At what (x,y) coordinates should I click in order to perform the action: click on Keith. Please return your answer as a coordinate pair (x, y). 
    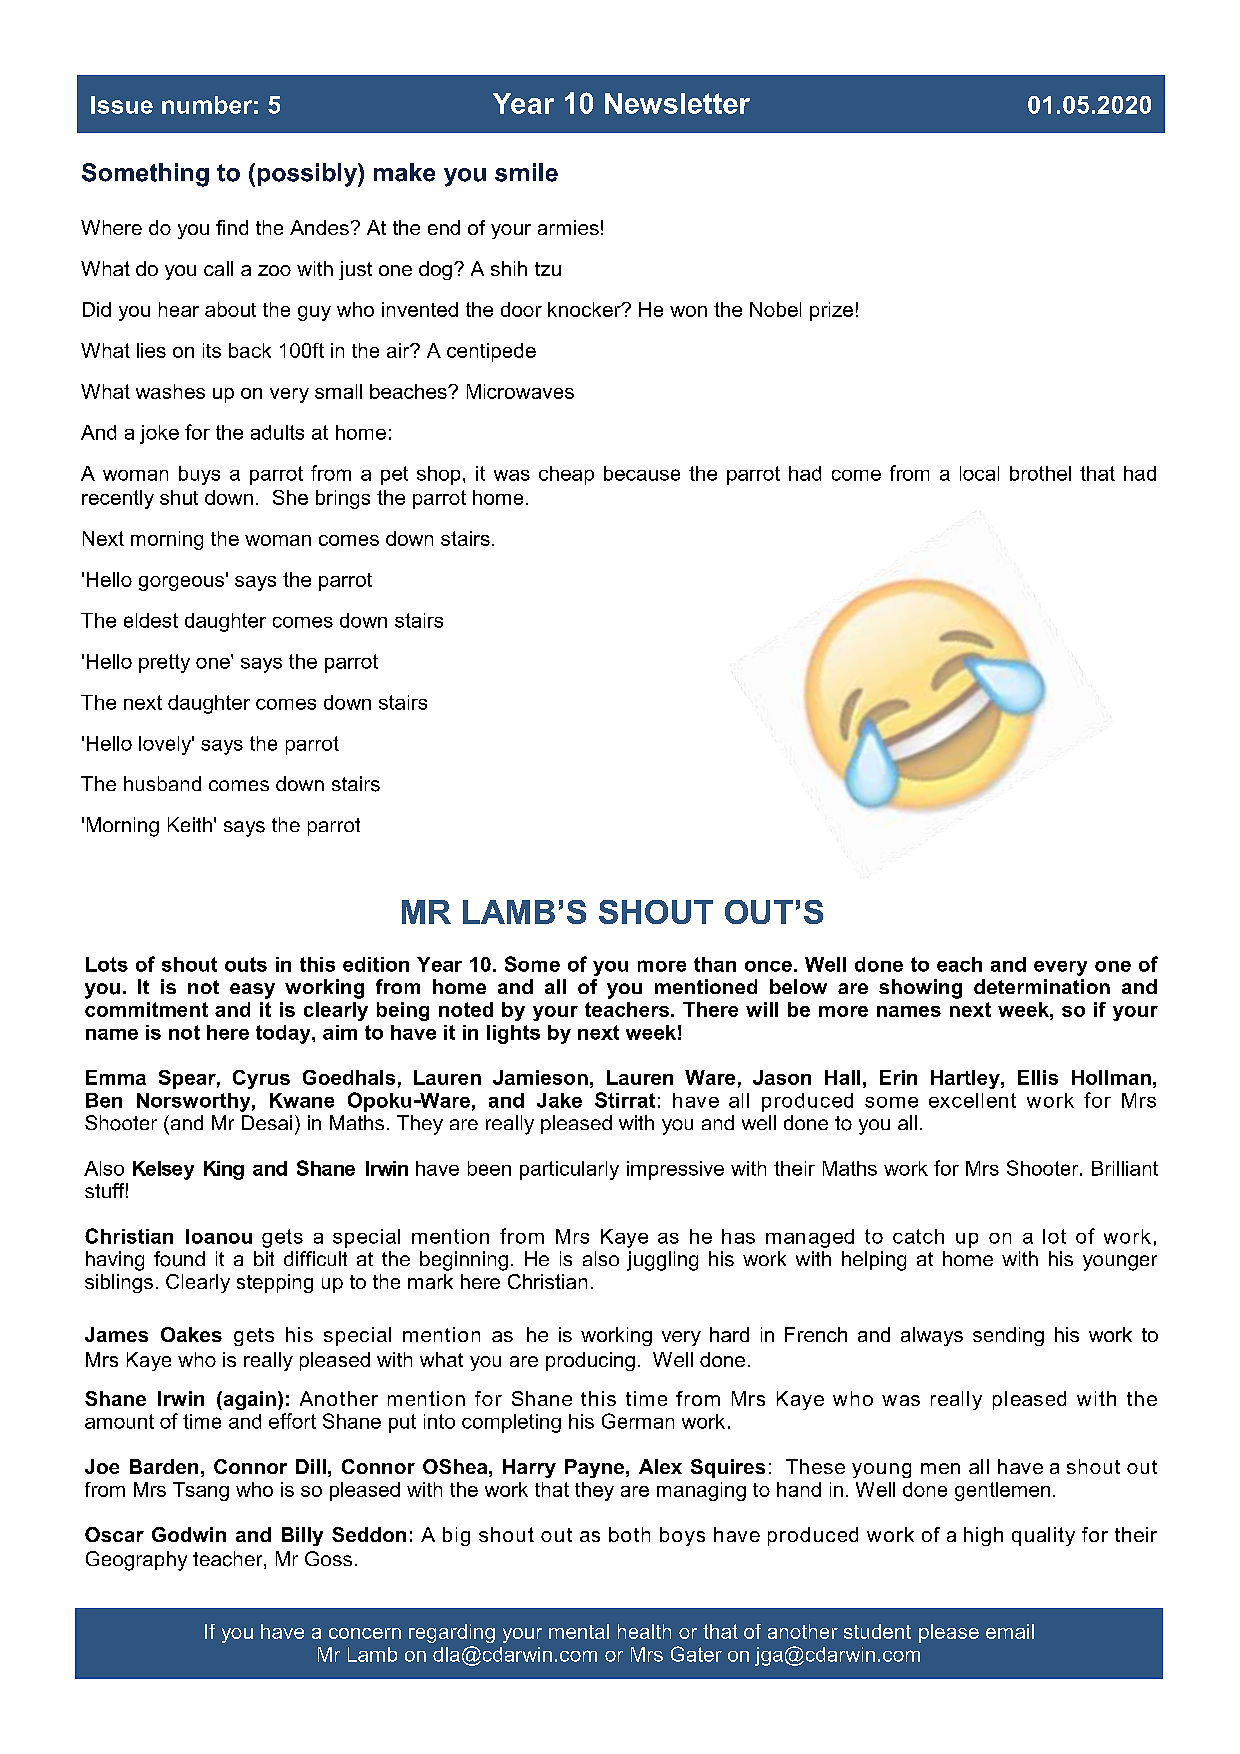
    Looking at the image, I should click on (190, 824).
